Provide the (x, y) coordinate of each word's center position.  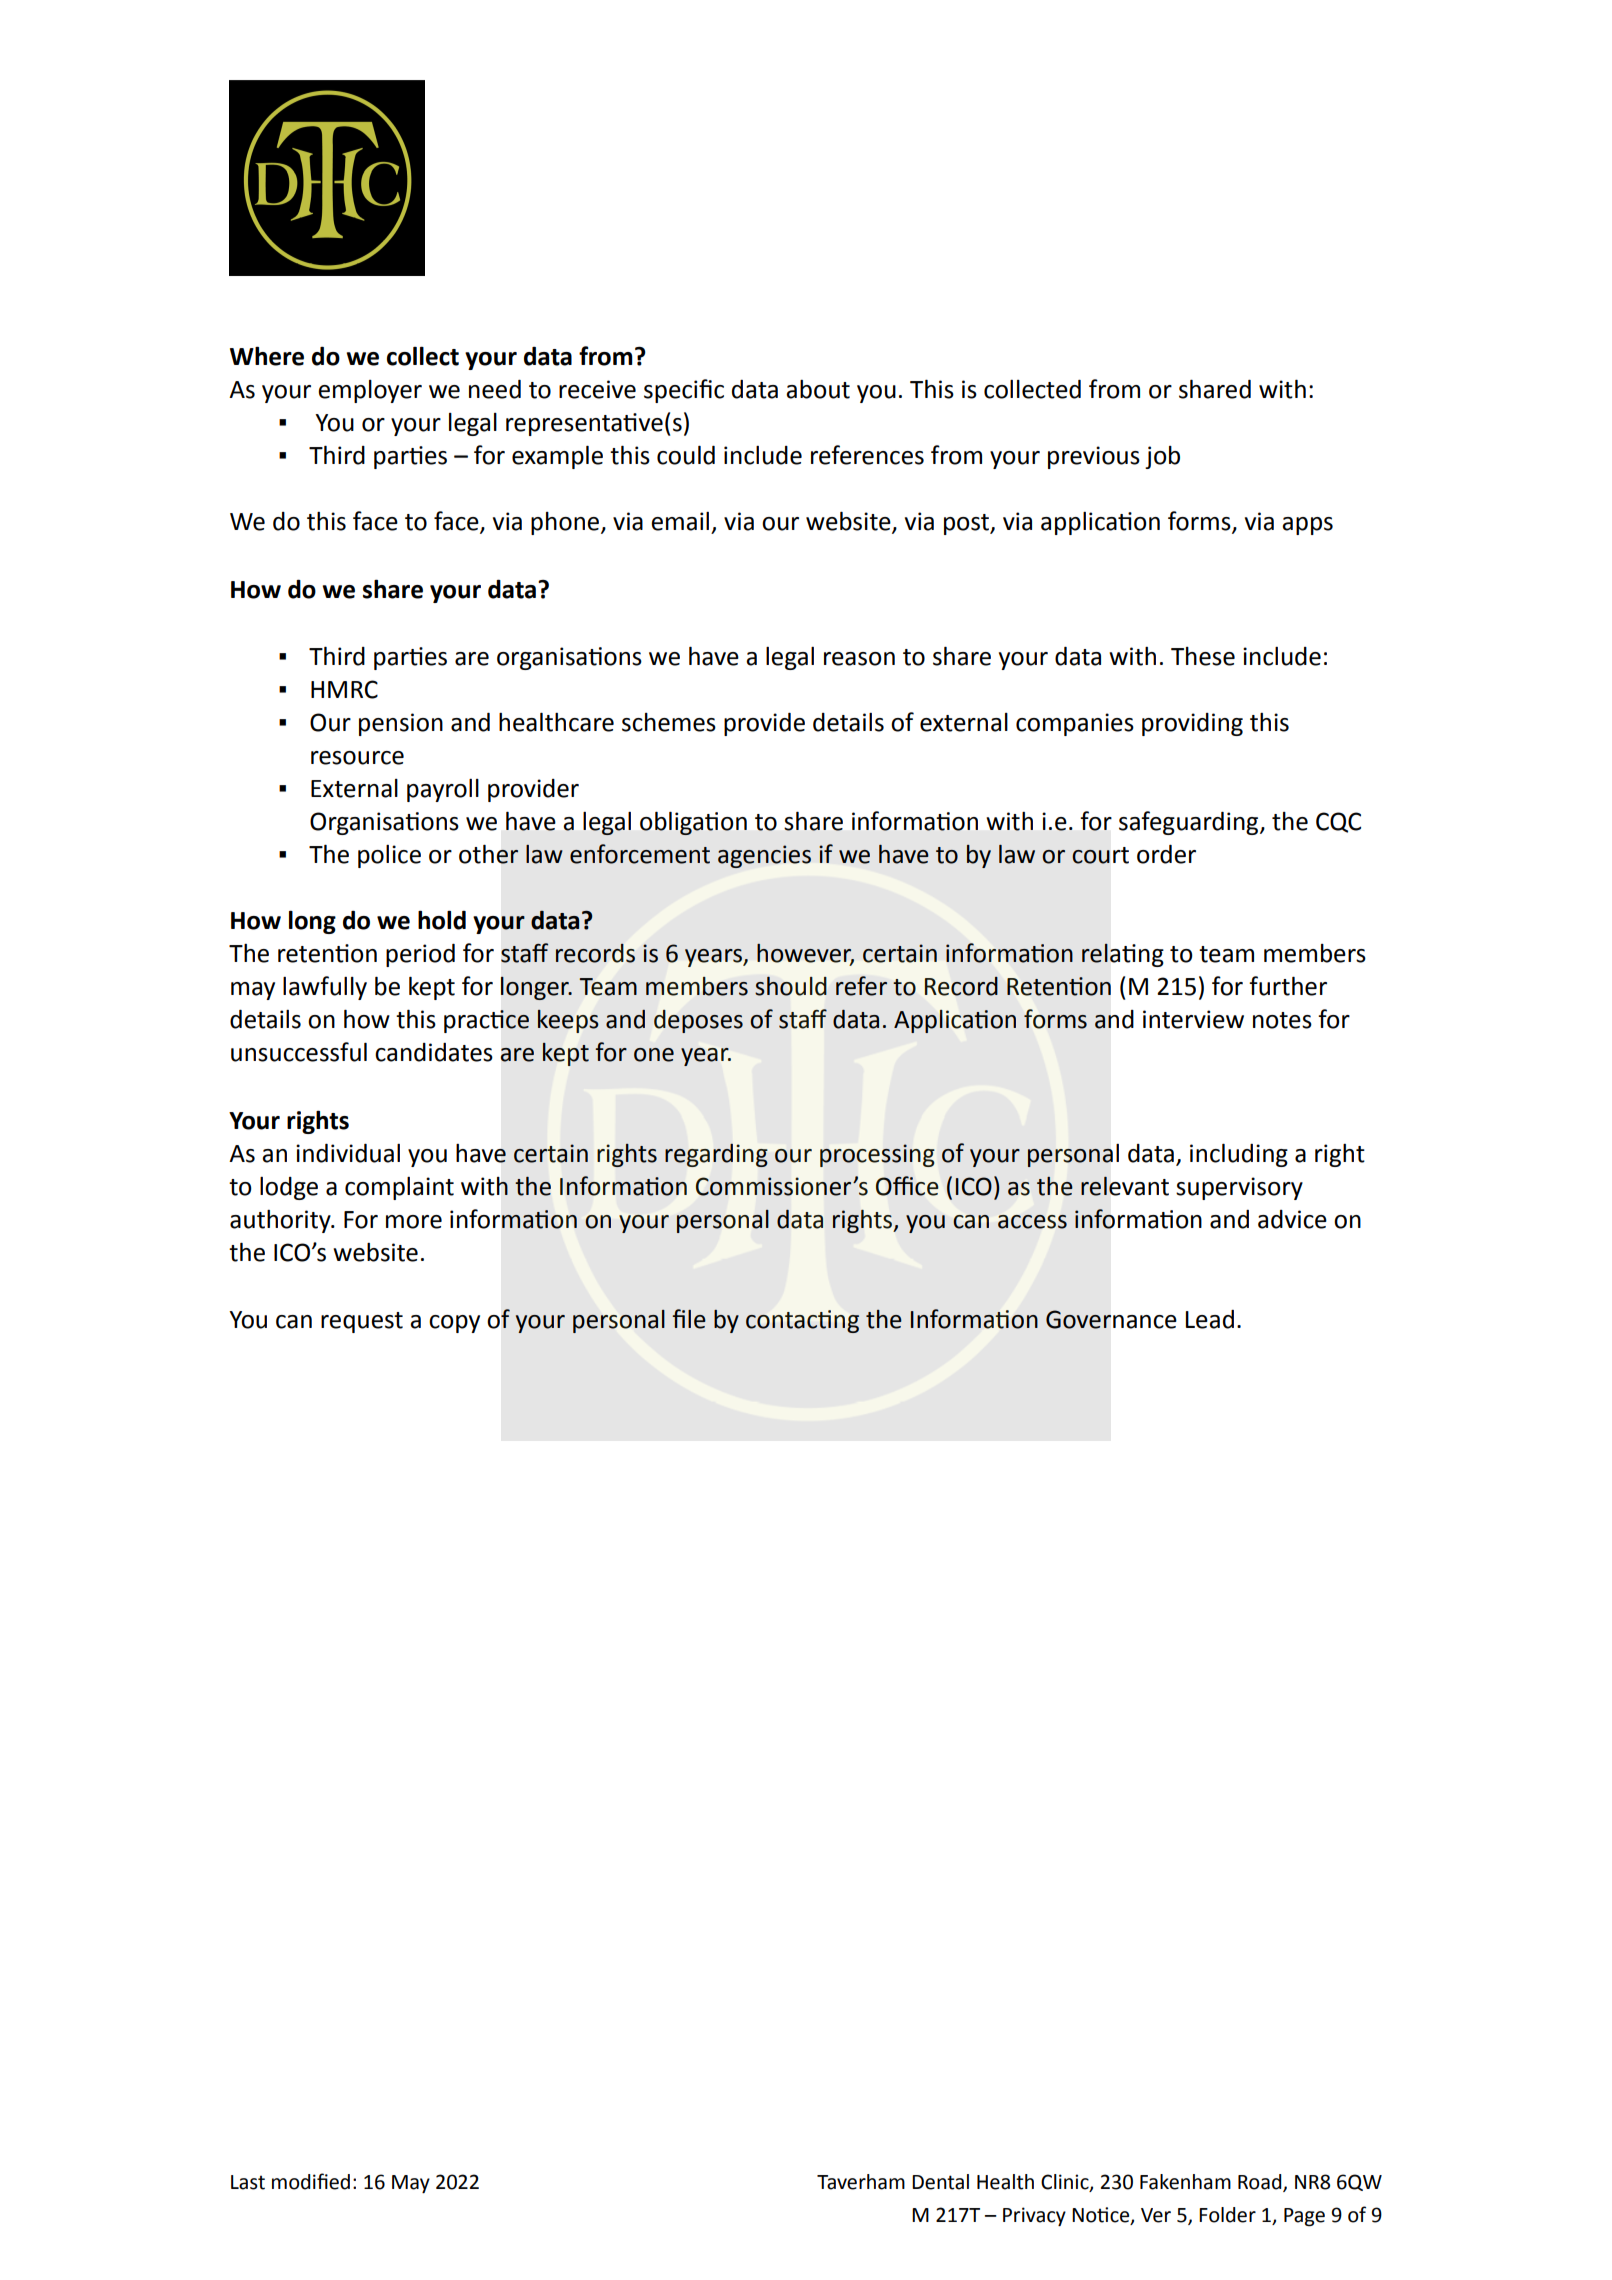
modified (311, 2181)
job (1162, 457)
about (818, 389)
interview (1193, 1019)
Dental (940, 2182)
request (362, 1322)
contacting (802, 1321)
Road (1261, 2183)
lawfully (325, 988)
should (791, 986)
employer (370, 391)
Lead (1210, 1319)
